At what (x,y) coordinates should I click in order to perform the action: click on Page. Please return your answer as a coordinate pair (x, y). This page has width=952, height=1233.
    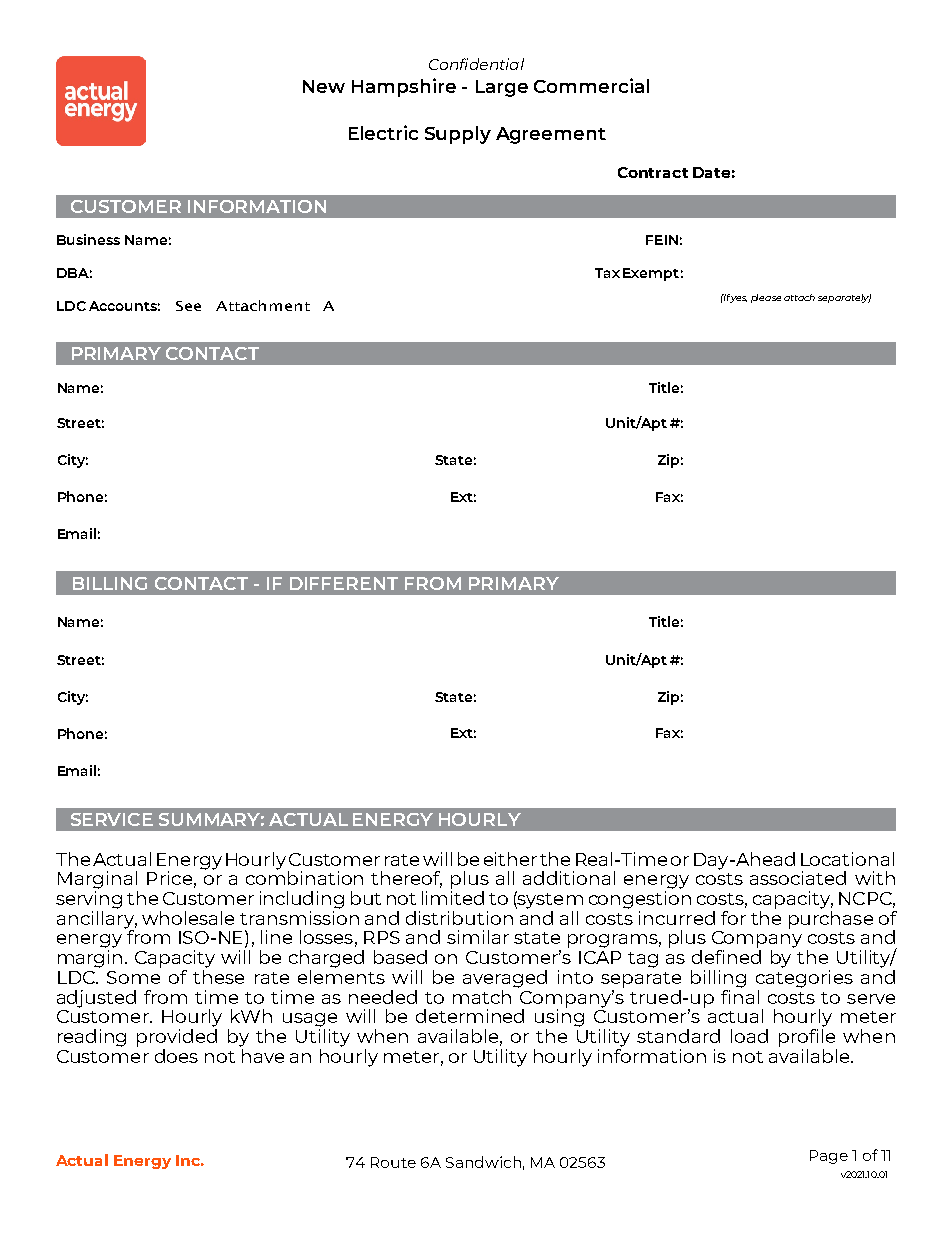
    Looking at the image, I should click on (829, 1157).
